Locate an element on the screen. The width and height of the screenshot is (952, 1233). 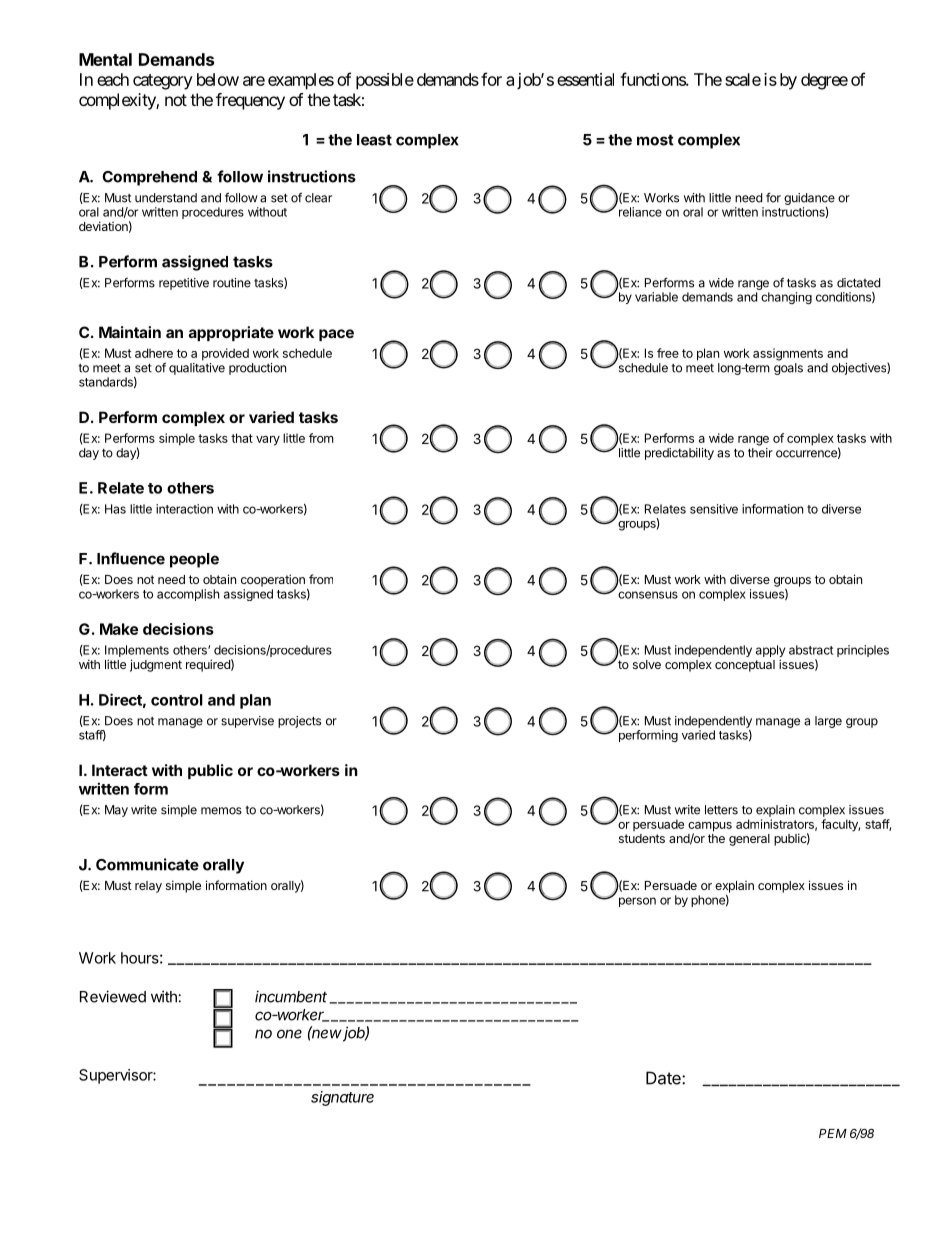
most is located at coordinates (655, 140).
